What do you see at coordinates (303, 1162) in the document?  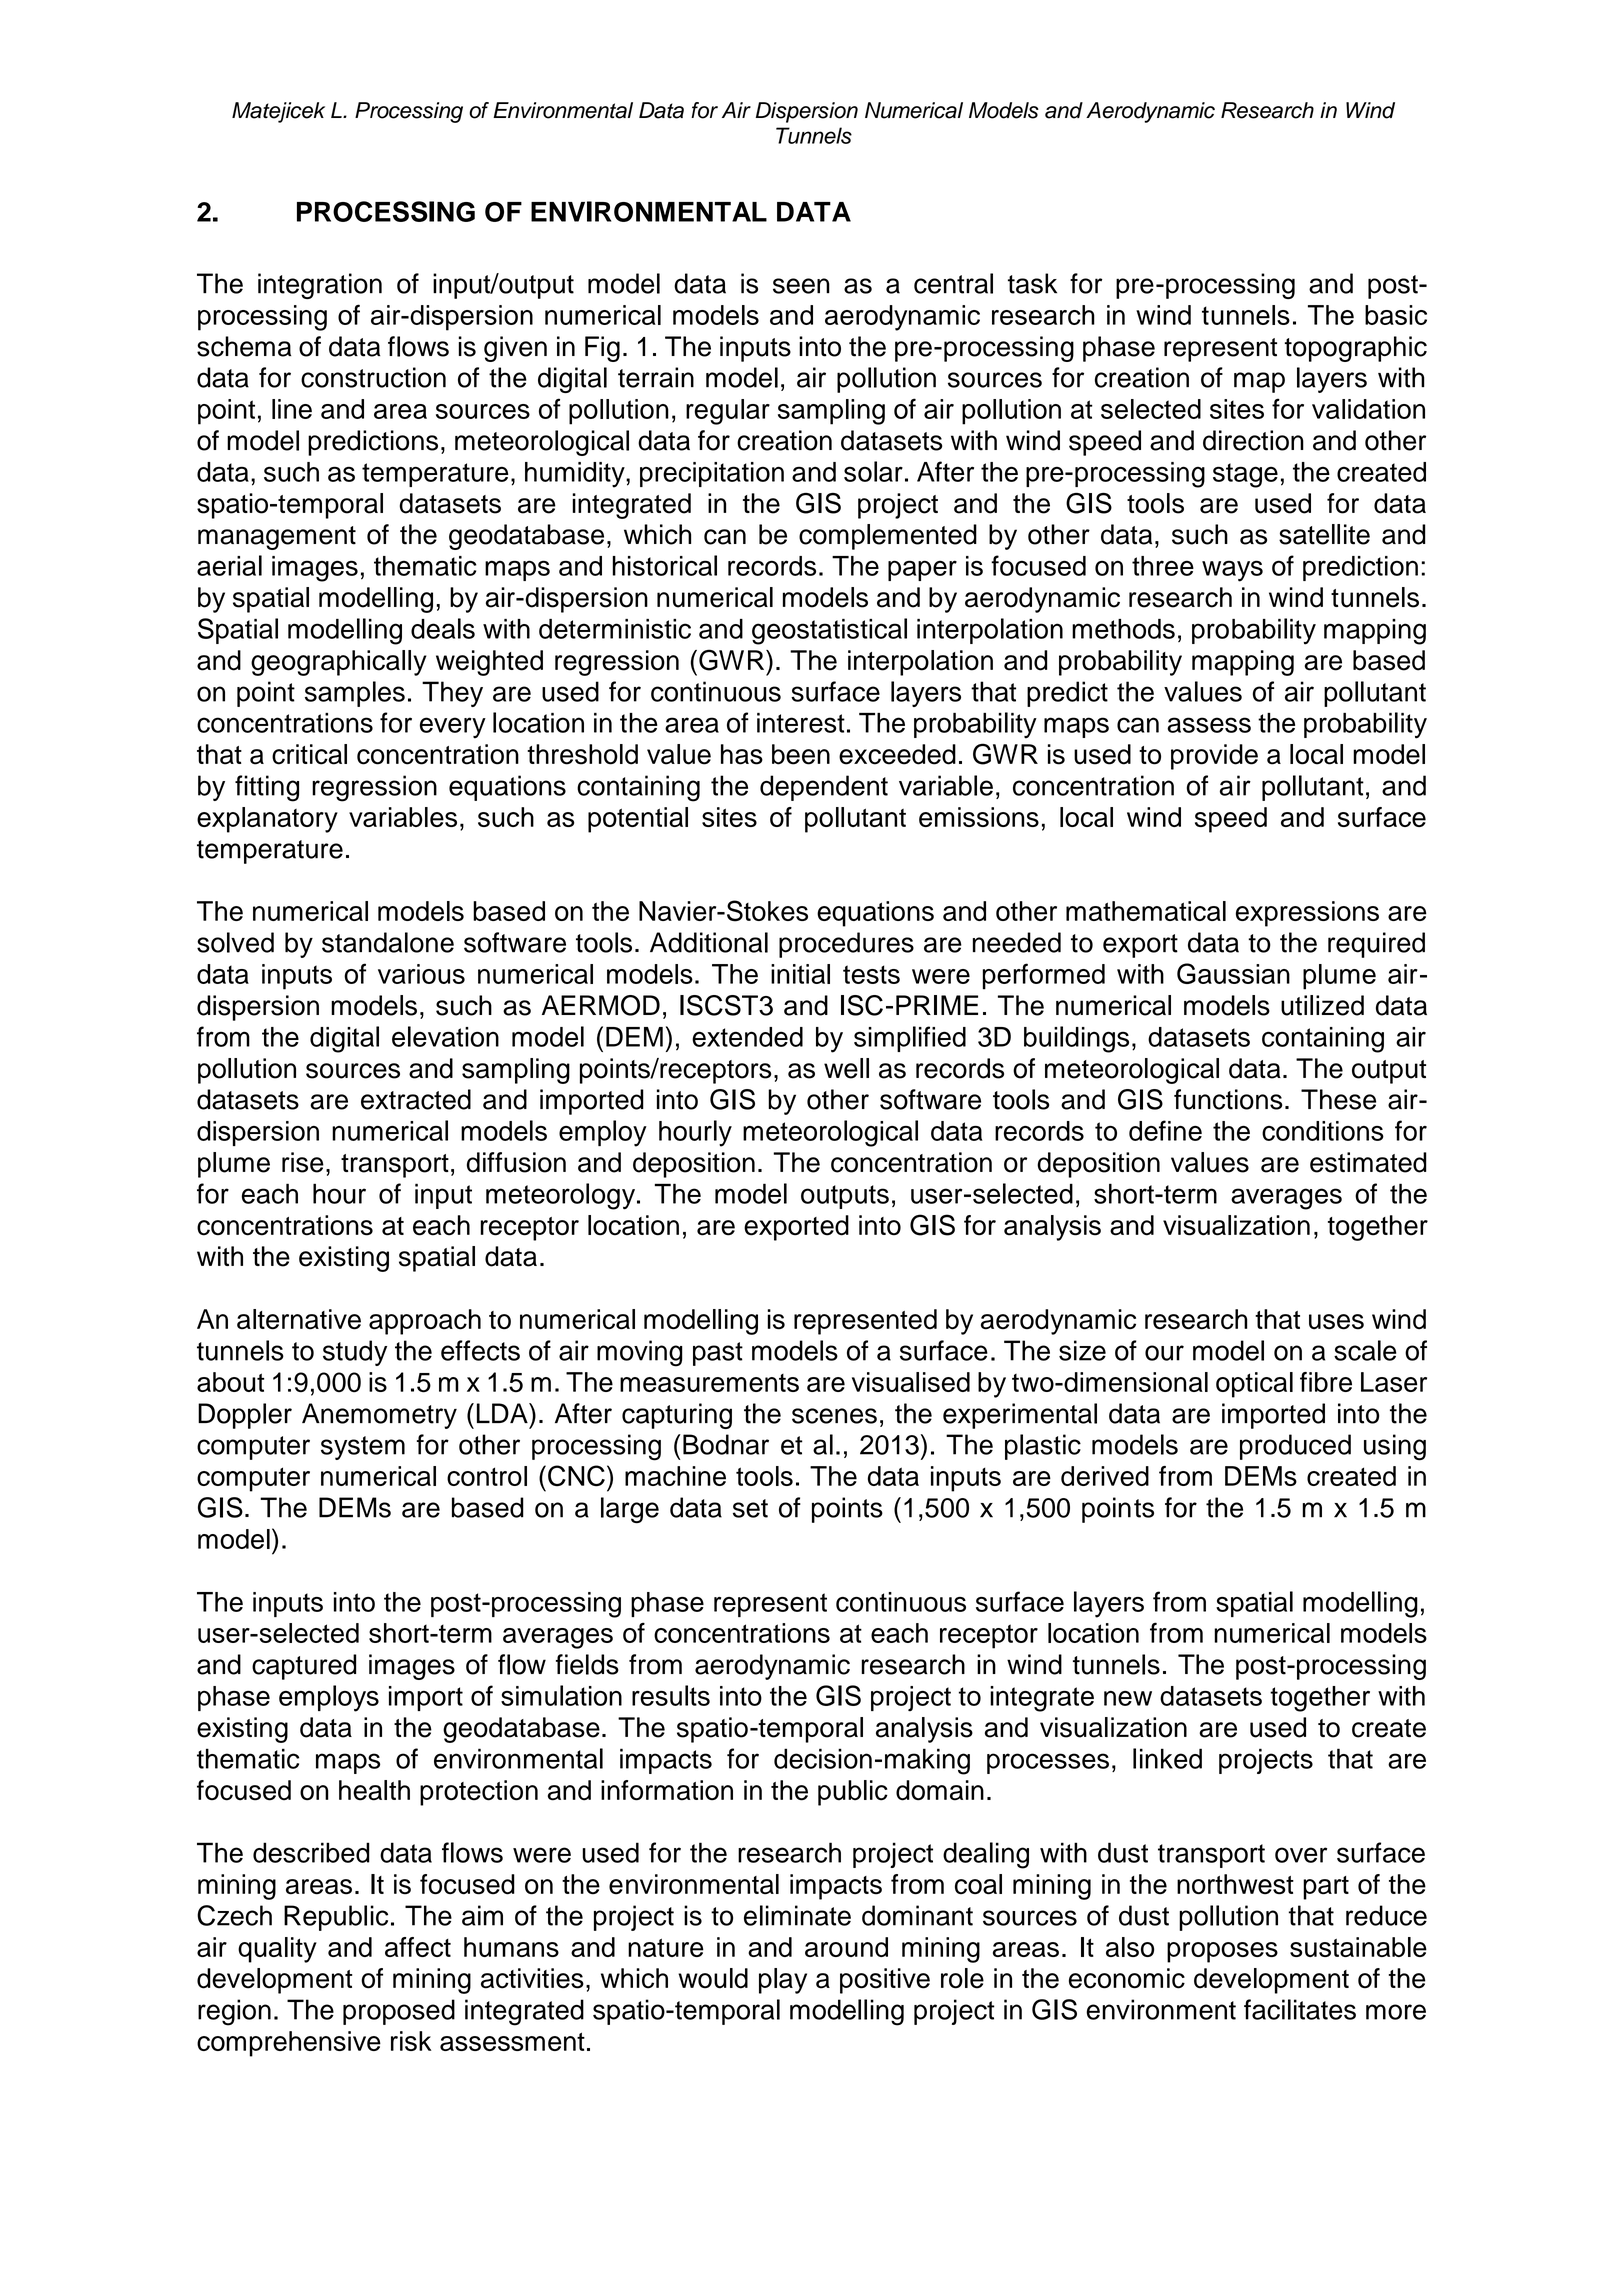 I see `rise` at bounding box center [303, 1162].
